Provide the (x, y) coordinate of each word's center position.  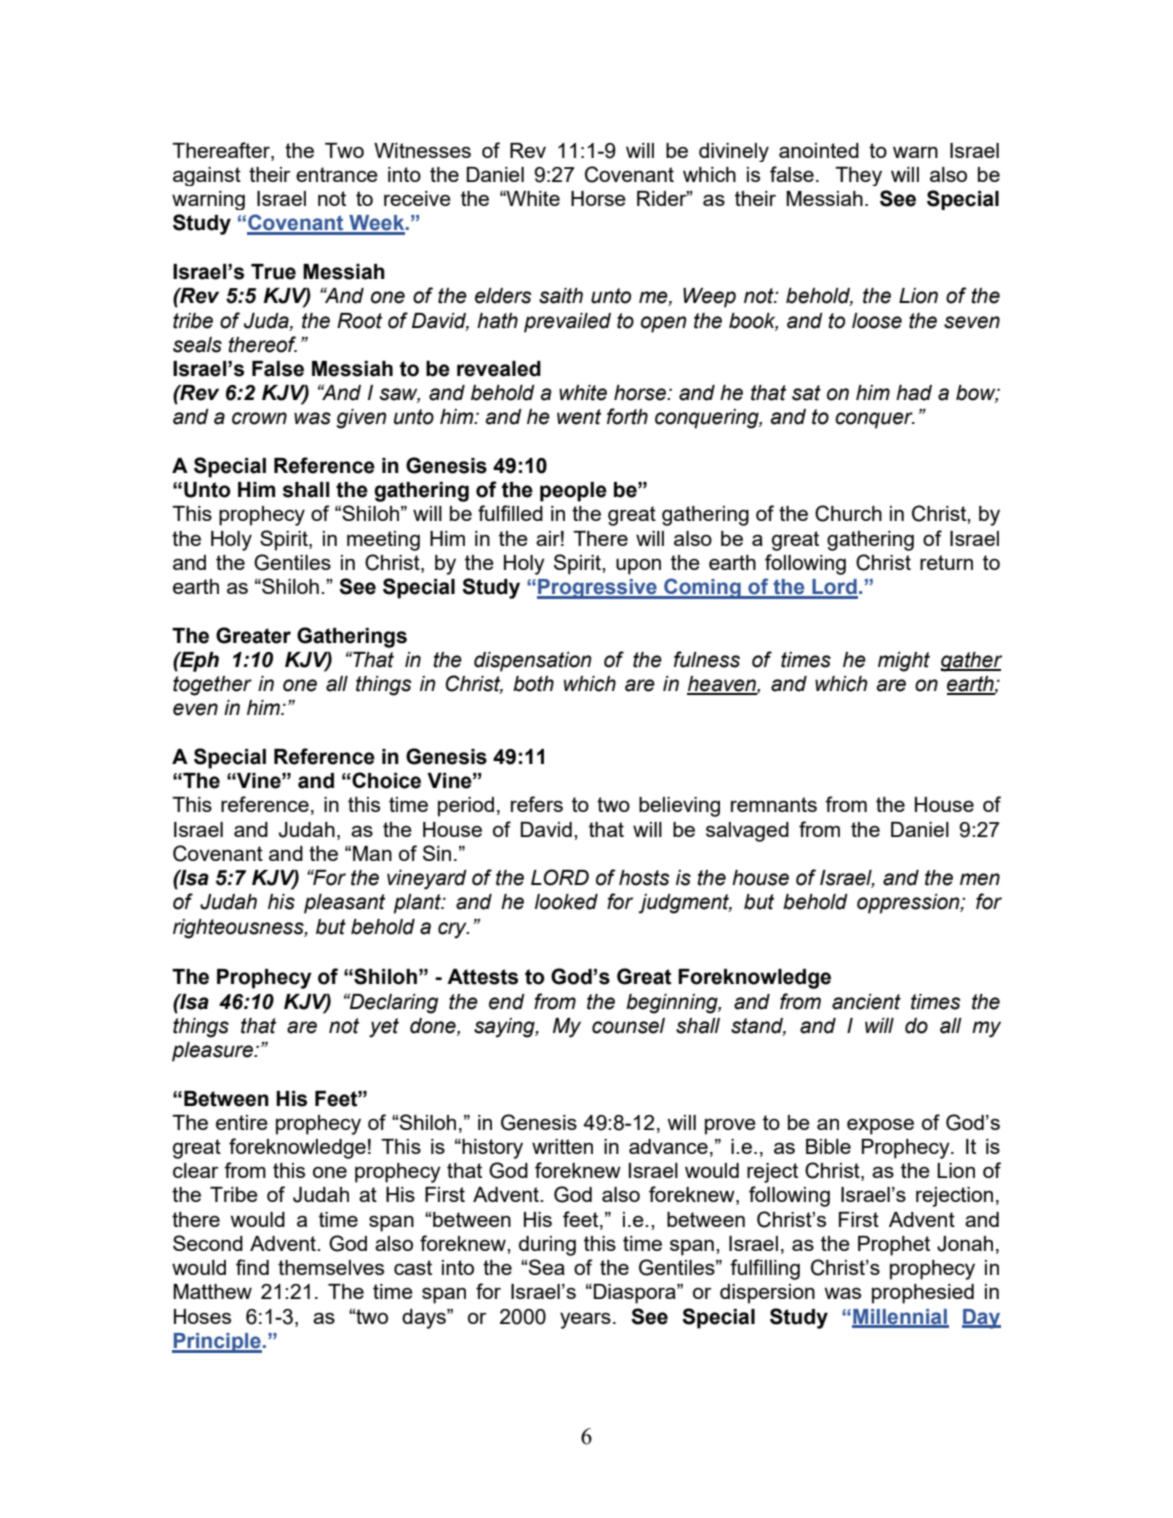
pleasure (213, 1052)
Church (848, 513)
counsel (628, 1026)
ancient (866, 1002)
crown (259, 418)
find (252, 1267)
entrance (337, 174)
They (858, 176)
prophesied (923, 1294)
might (904, 662)
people (573, 492)
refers (537, 804)
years (585, 1320)
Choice (386, 780)
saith (561, 296)
